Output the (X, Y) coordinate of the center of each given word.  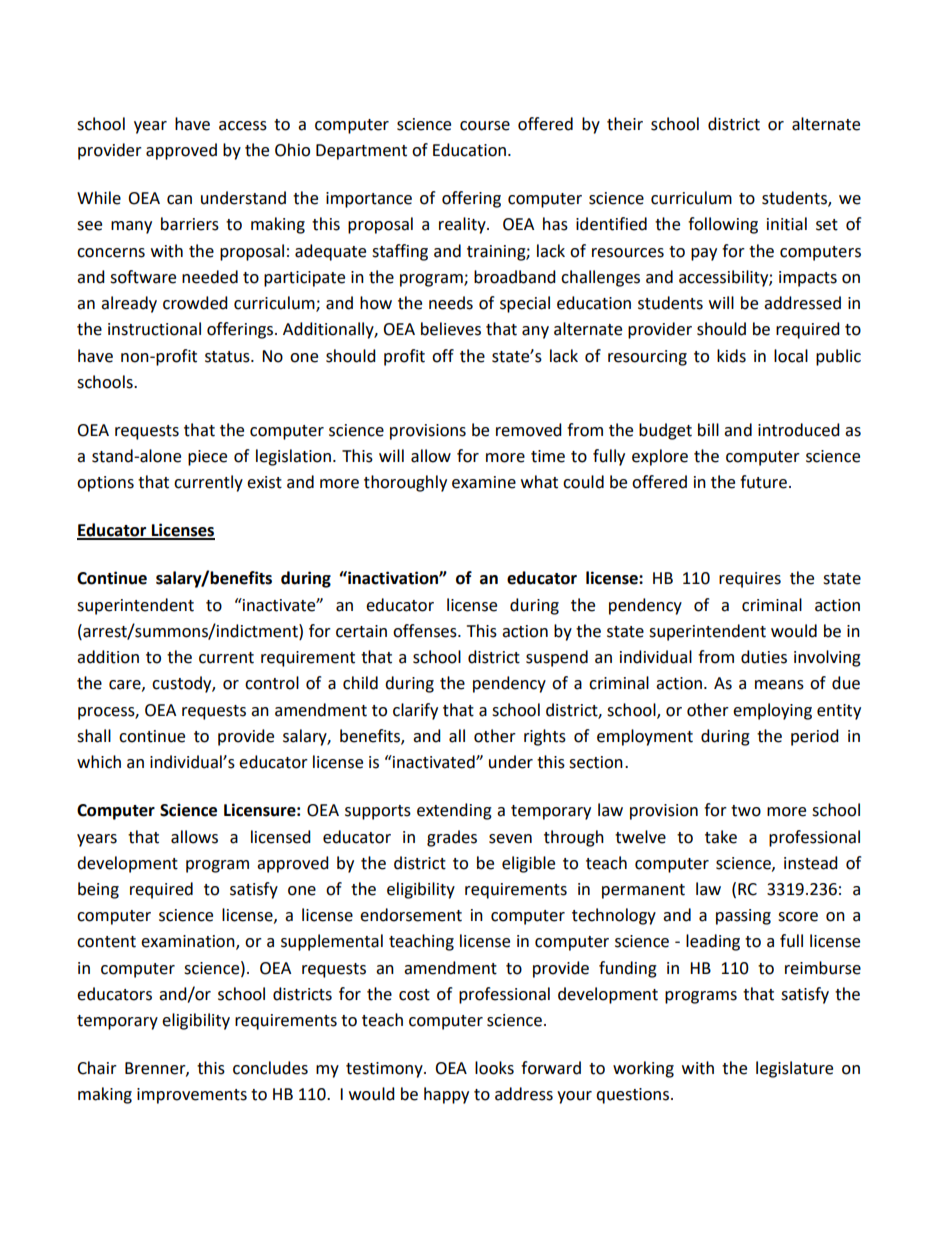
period (815, 737)
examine (484, 482)
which (99, 762)
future (763, 482)
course (485, 126)
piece (207, 458)
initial (787, 224)
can (179, 200)
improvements (192, 1096)
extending (454, 811)
